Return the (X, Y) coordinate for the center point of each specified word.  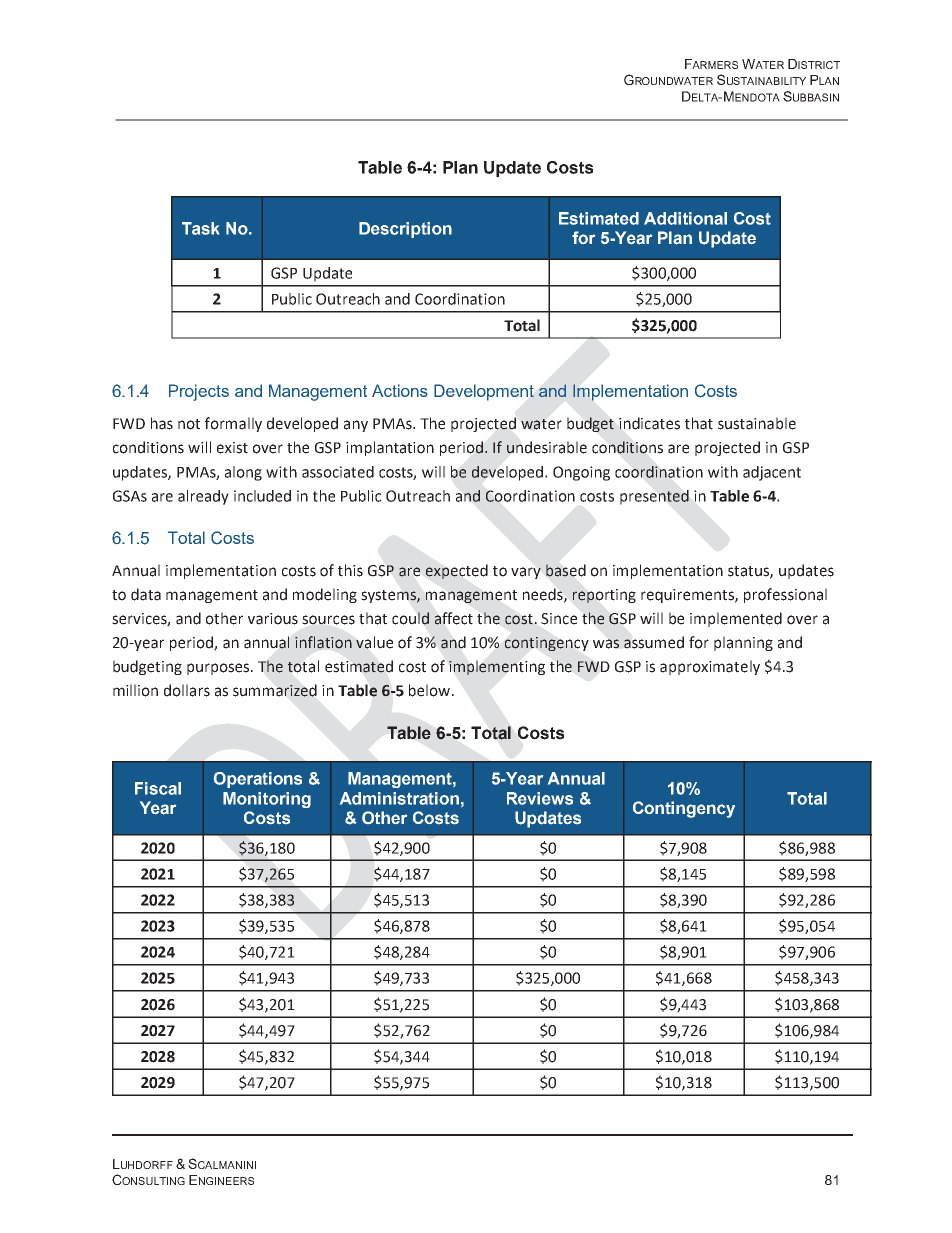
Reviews (540, 798)
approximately (710, 667)
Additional (685, 218)
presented (654, 497)
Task (200, 228)
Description (405, 230)
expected (457, 571)
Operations (257, 780)
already (203, 497)
